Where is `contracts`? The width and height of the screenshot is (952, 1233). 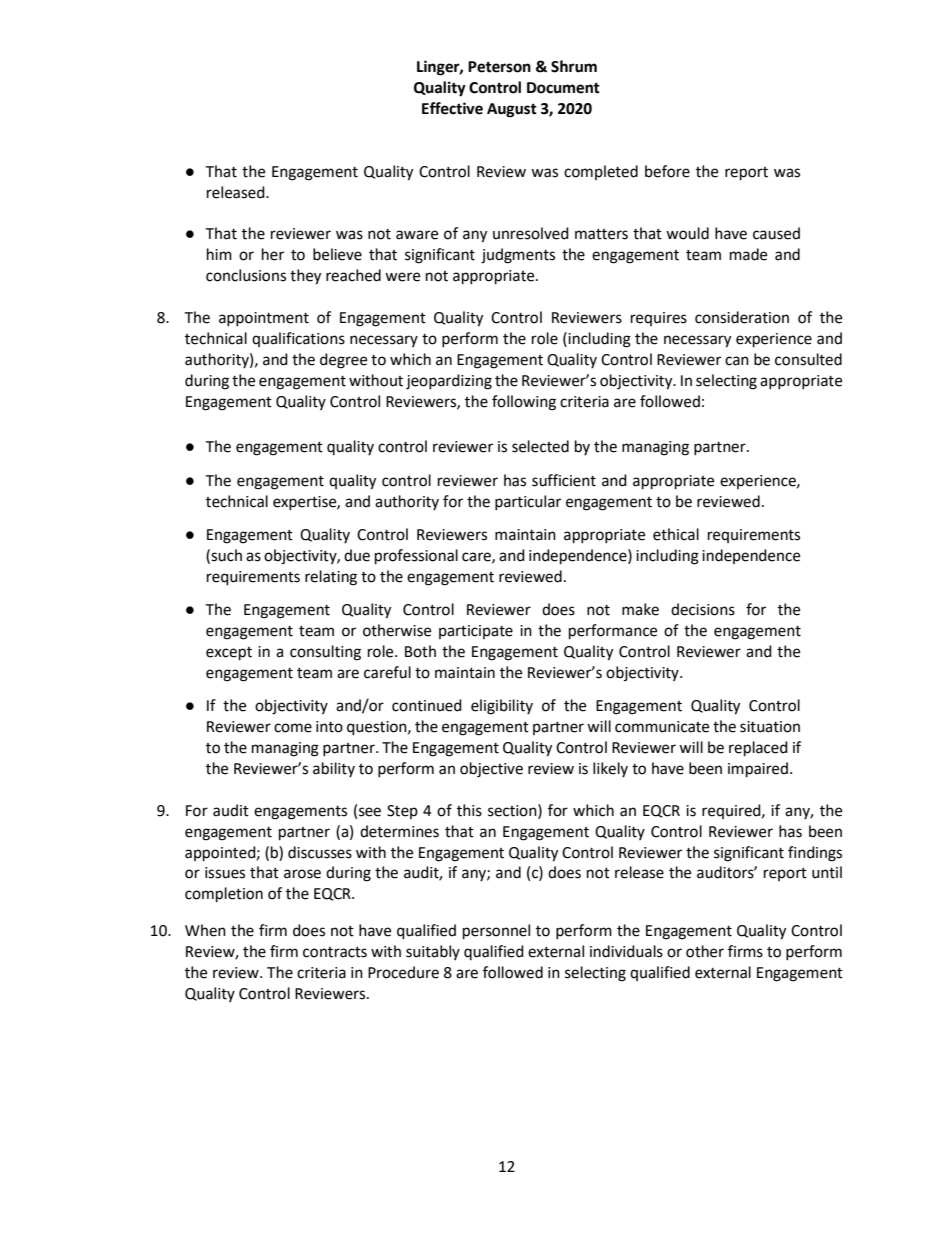
contracts is located at coordinates (335, 952).
